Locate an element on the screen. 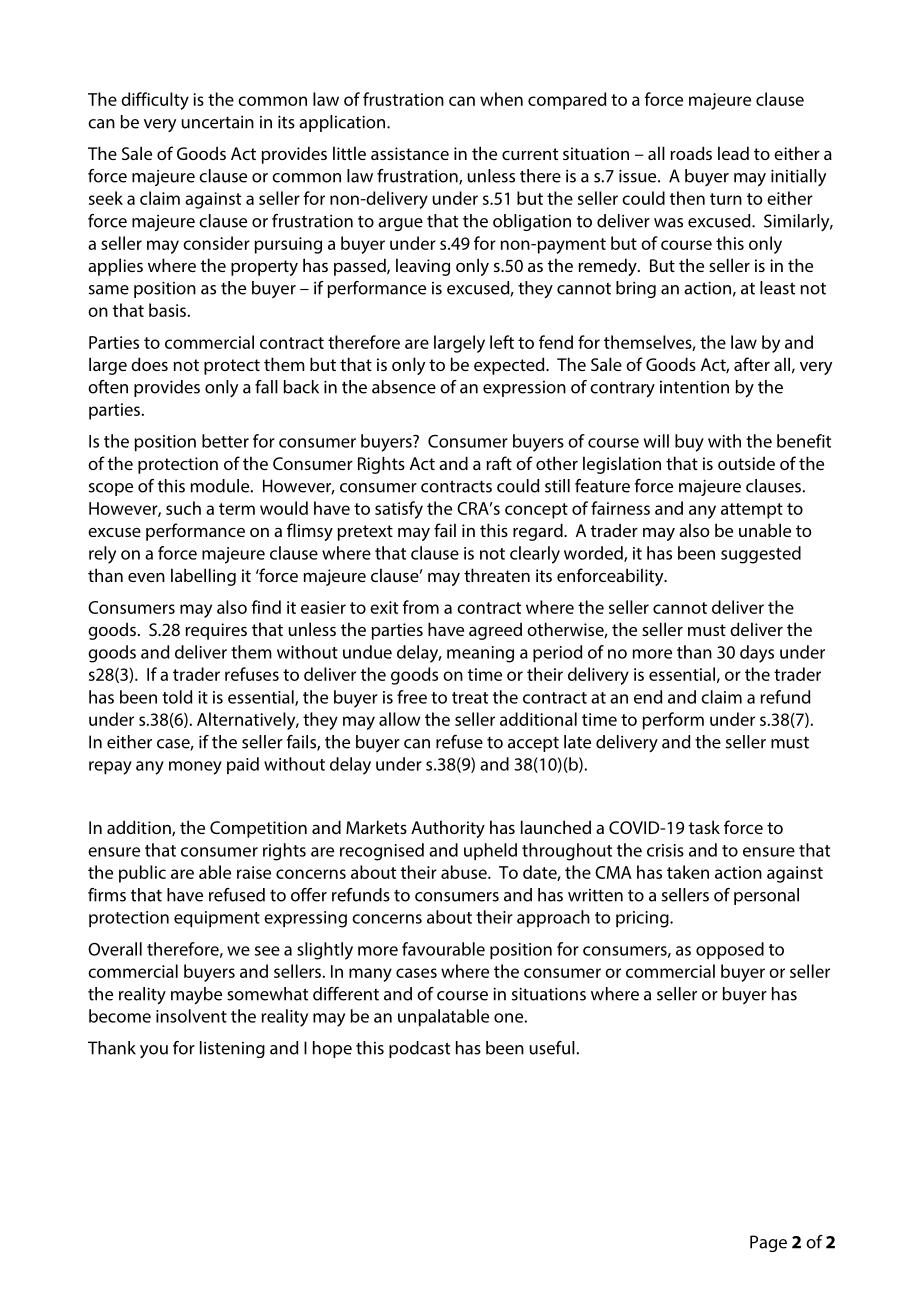  assistance is located at coordinates (410, 153).
